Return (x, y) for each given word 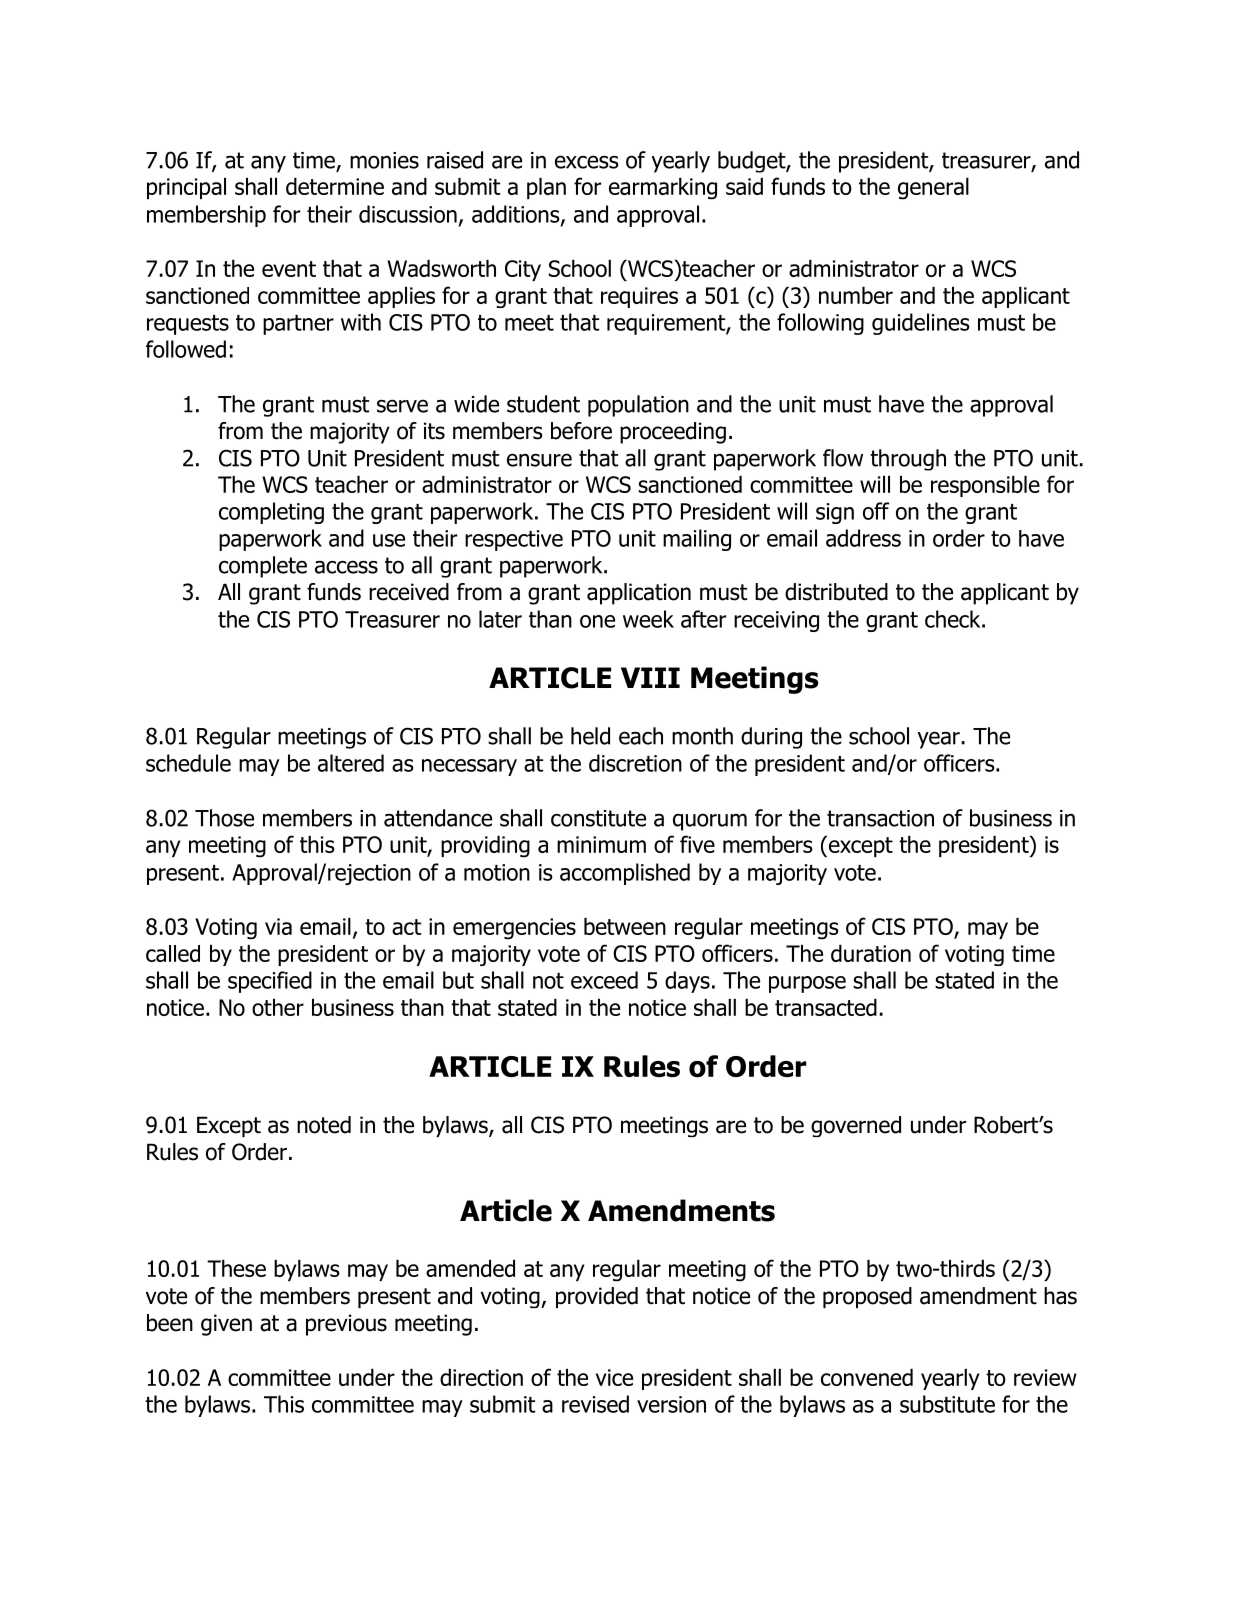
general (933, 189)
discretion (635, 763)
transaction (880, 818)
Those (224, 818)
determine (335, 186)
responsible (985, 486)
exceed (604, 980)
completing (271, 513)
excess (587, 162)
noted (324, 1125)
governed (856, 1126)
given (226, 1325)
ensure (539, 460)
